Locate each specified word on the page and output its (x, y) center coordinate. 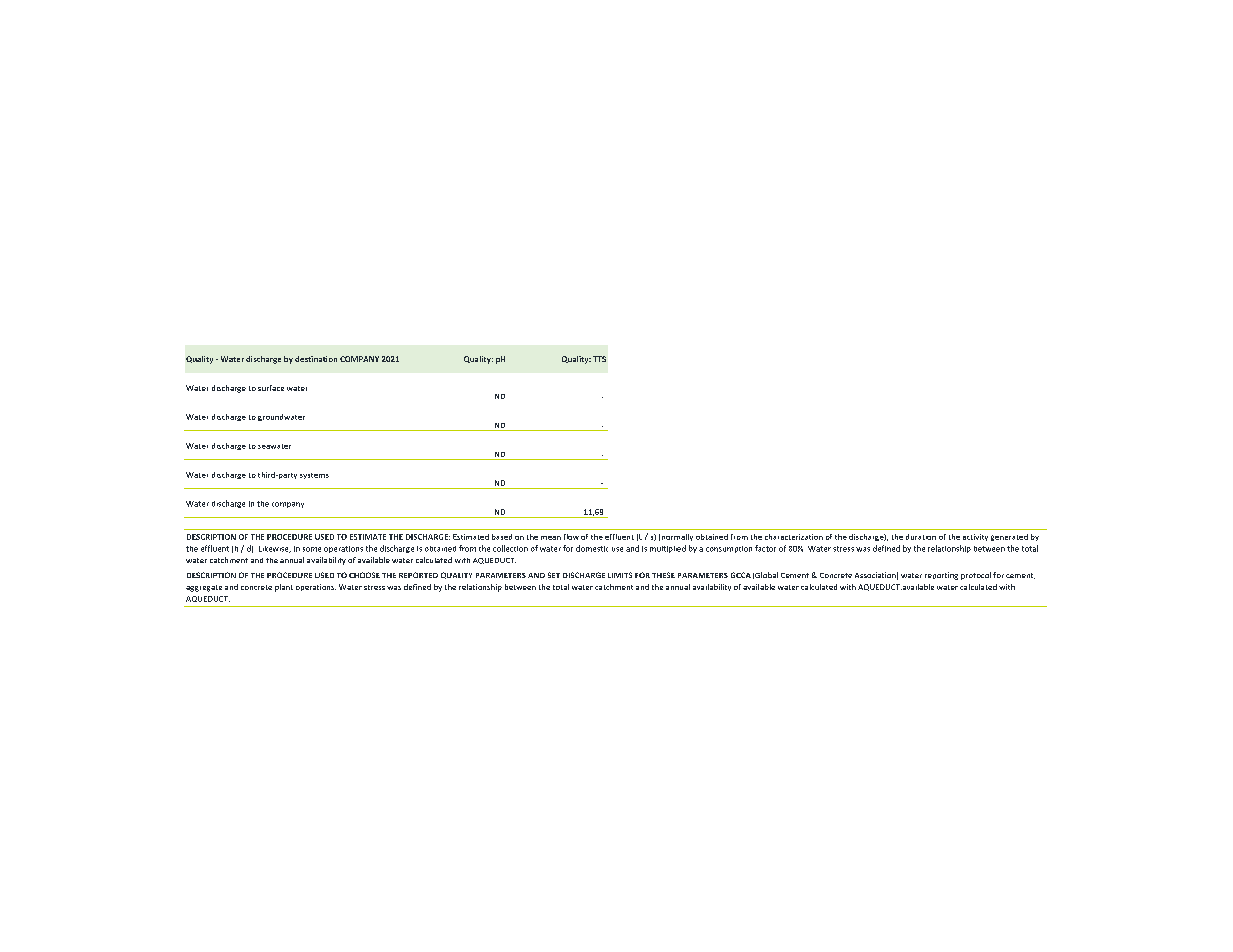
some (312, 549)
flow (571, 537)
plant (284, 588)
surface (271, 388)
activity (975, 537)
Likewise (275, 549)
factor (765, 548)
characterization (794, 537)
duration (921, 537)
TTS (599, 359)
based (502, 537)
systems (314, 476)
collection (510, 548)
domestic (592, 548)
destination (316, 359)
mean (551, 538)
